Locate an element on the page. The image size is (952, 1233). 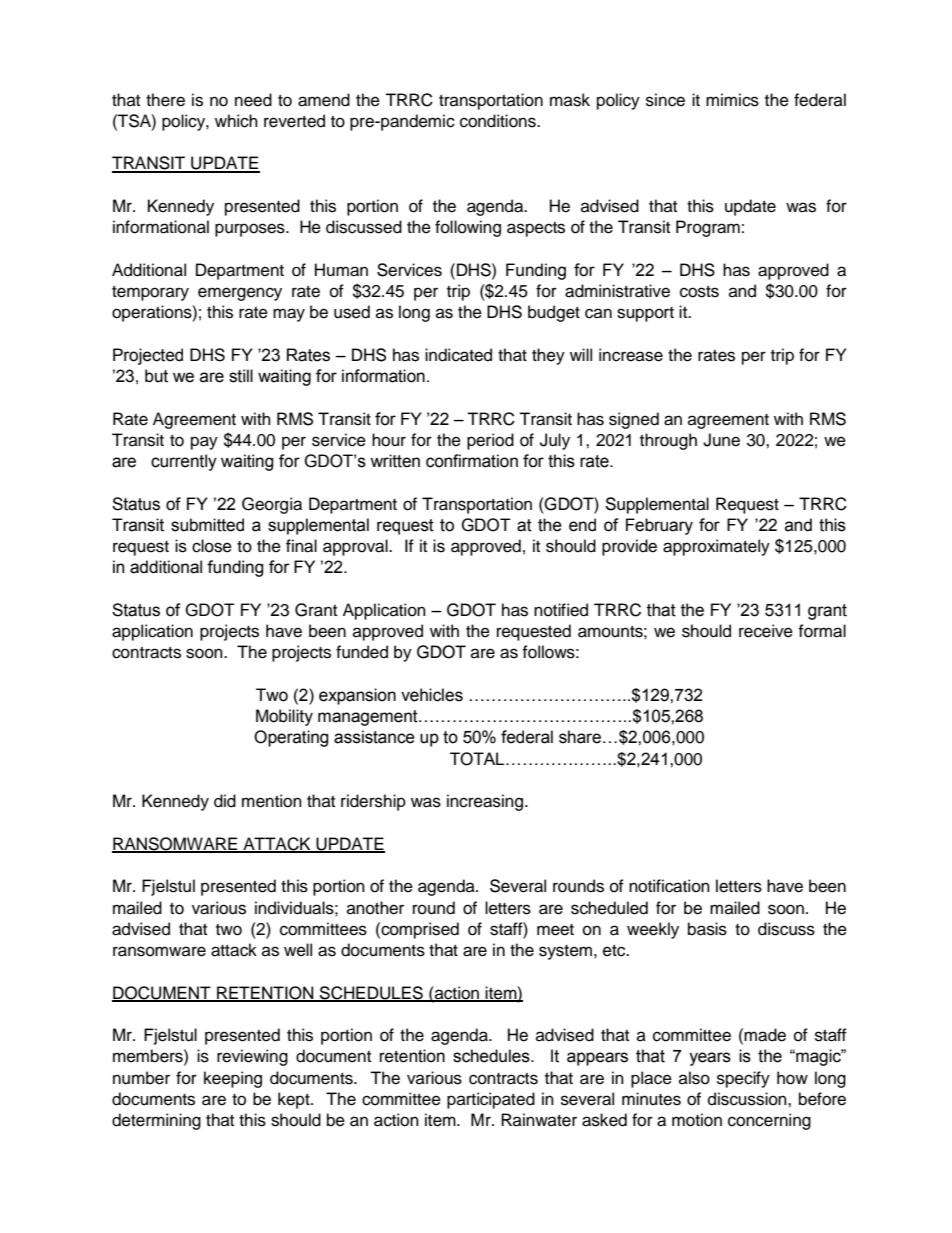
specify is located at coordinates (743, 1079).
